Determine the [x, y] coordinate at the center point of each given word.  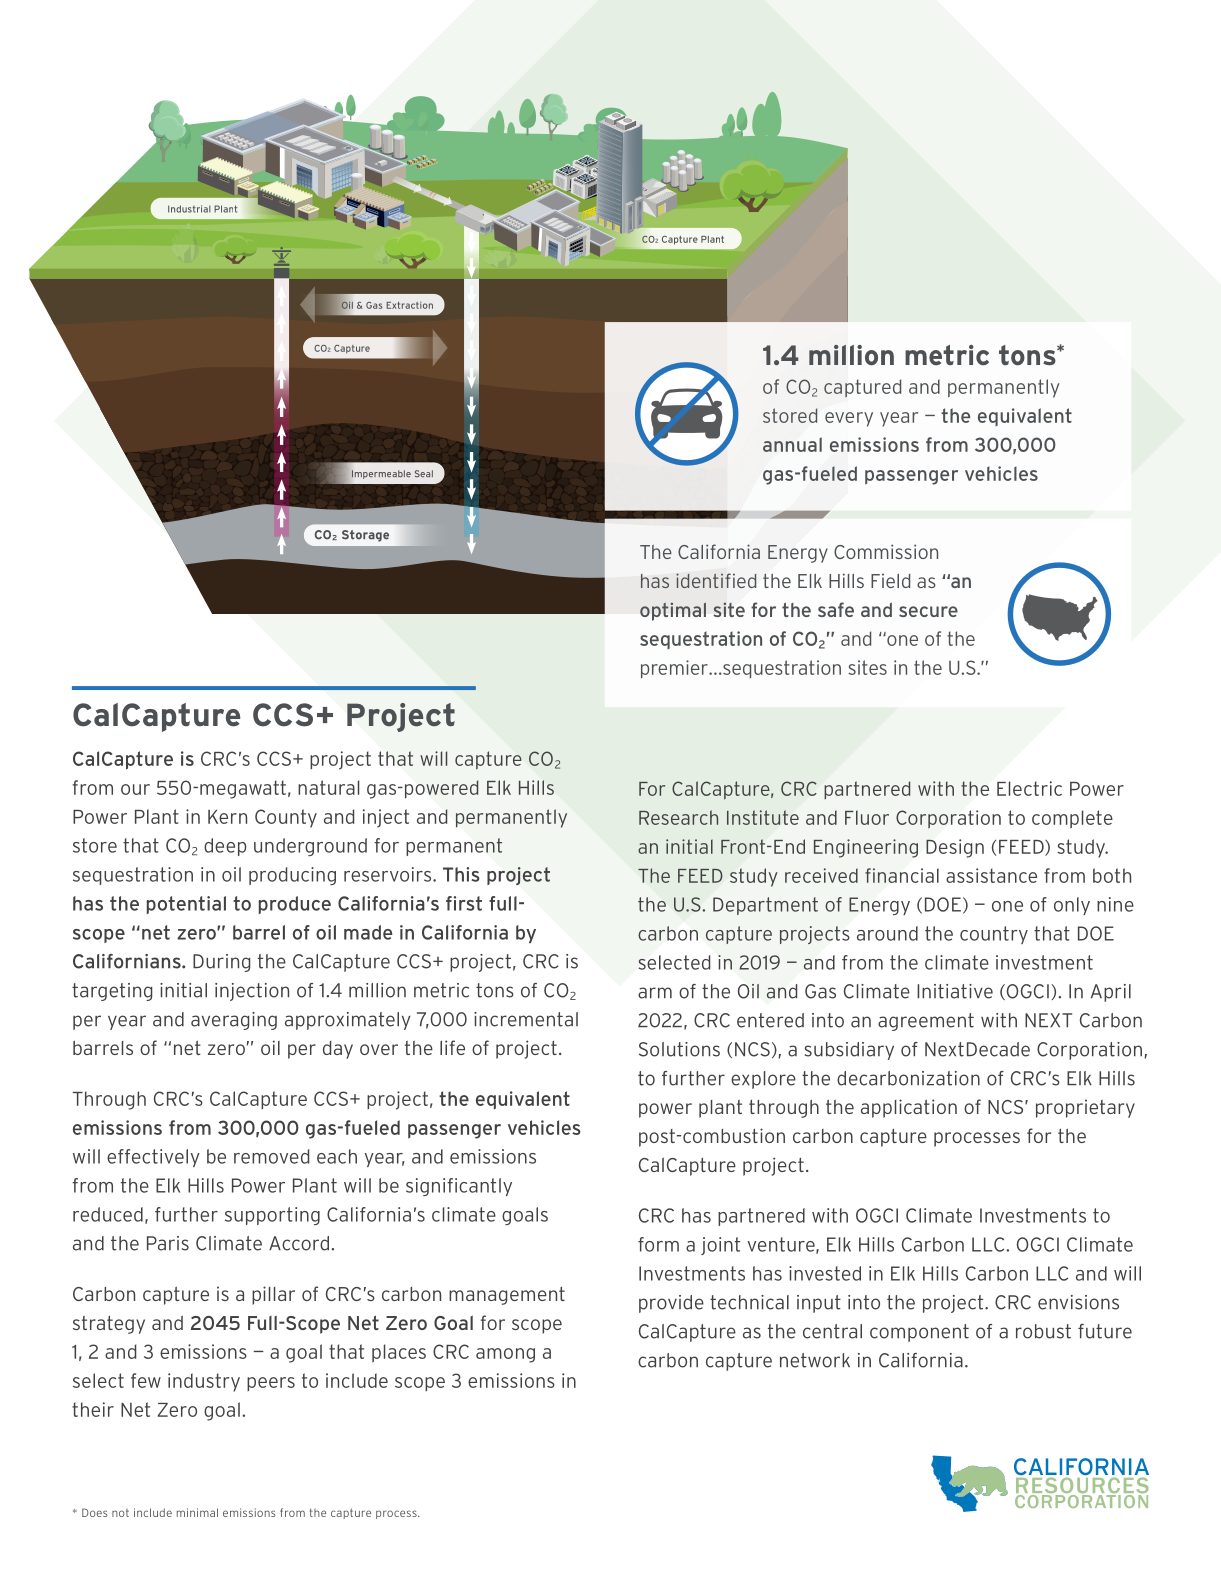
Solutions [679, 1049]
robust [1043, 1331]
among [505, 1355]
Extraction [409, 305]
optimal [673, 611]
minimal [197, 1512]
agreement [926, 1022]
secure [928, 611]
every [849, 419]
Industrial [189, 209]
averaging [234, 1021]
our [135, 789]
